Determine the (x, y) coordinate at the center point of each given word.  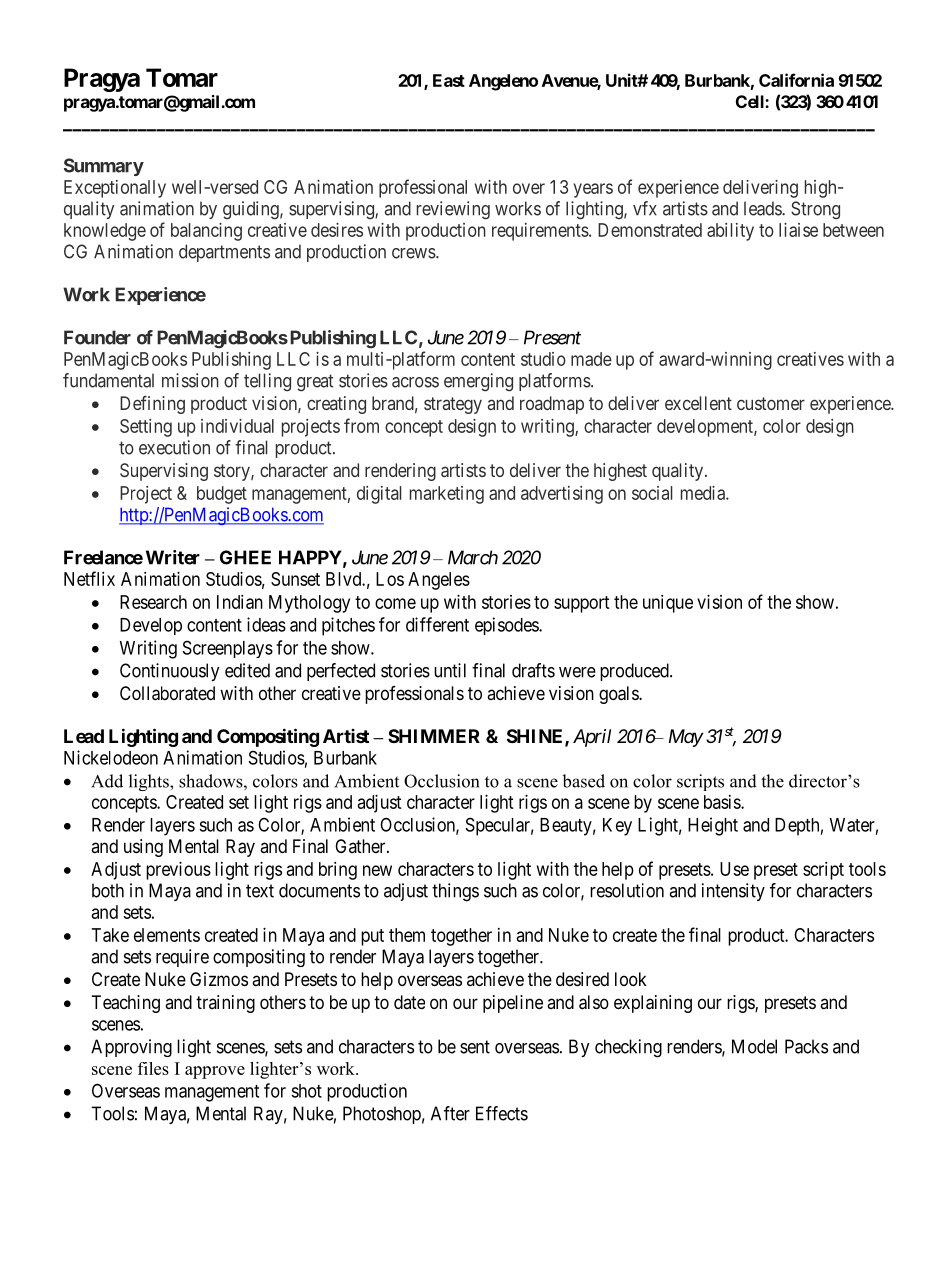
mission (190, 380)
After (450, 1113)
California (796, 80)
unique (668, 604)
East (449, 80)
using (143, 848)
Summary (104, 167)
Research (153, 602)
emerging (478, 382)
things (455, 892)
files (153, 1068)
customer (771, 403)
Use (734, 869)
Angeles (439, 581)
